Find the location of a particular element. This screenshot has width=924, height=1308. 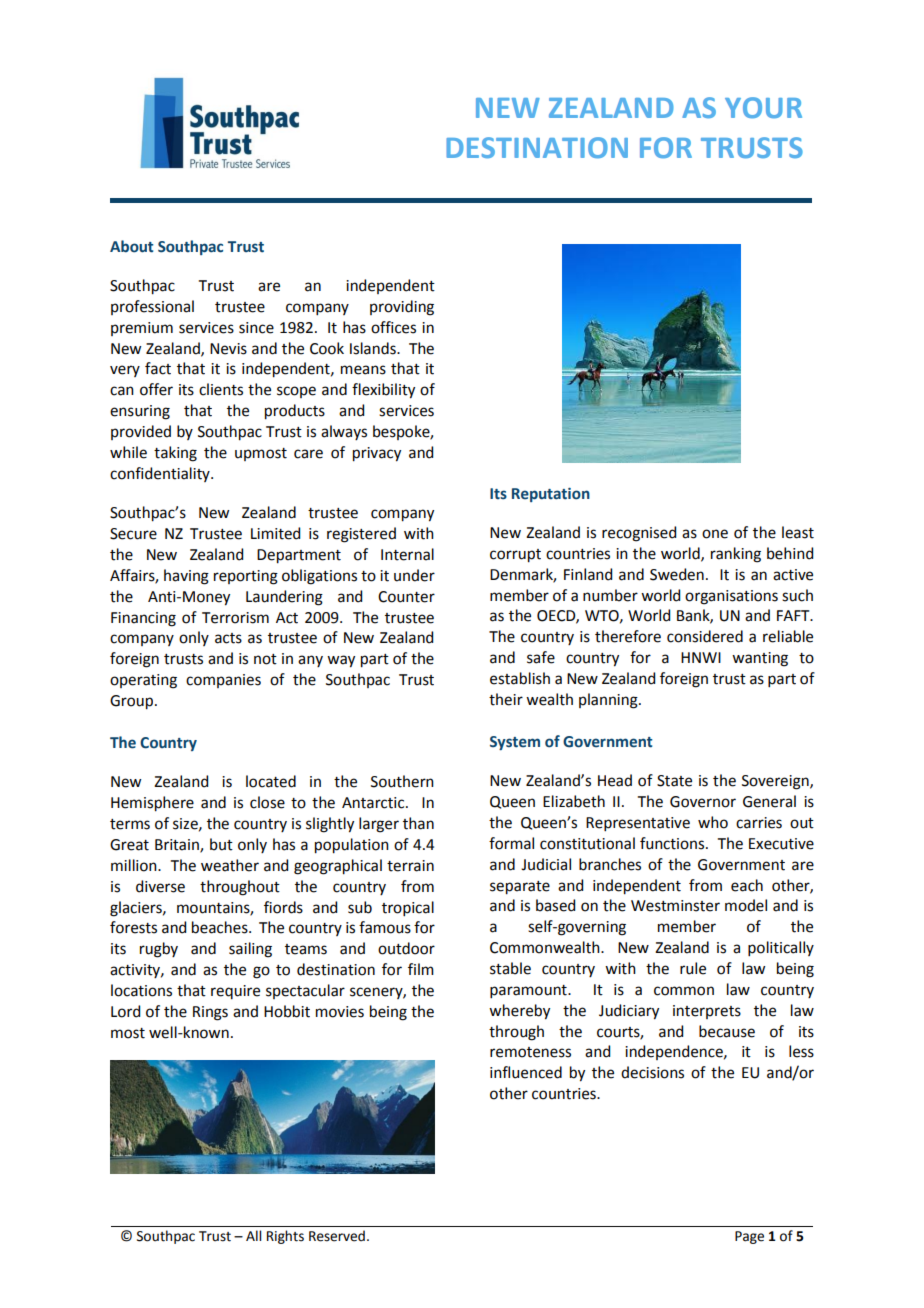

YOUR is located at coordinates (763, 107).
